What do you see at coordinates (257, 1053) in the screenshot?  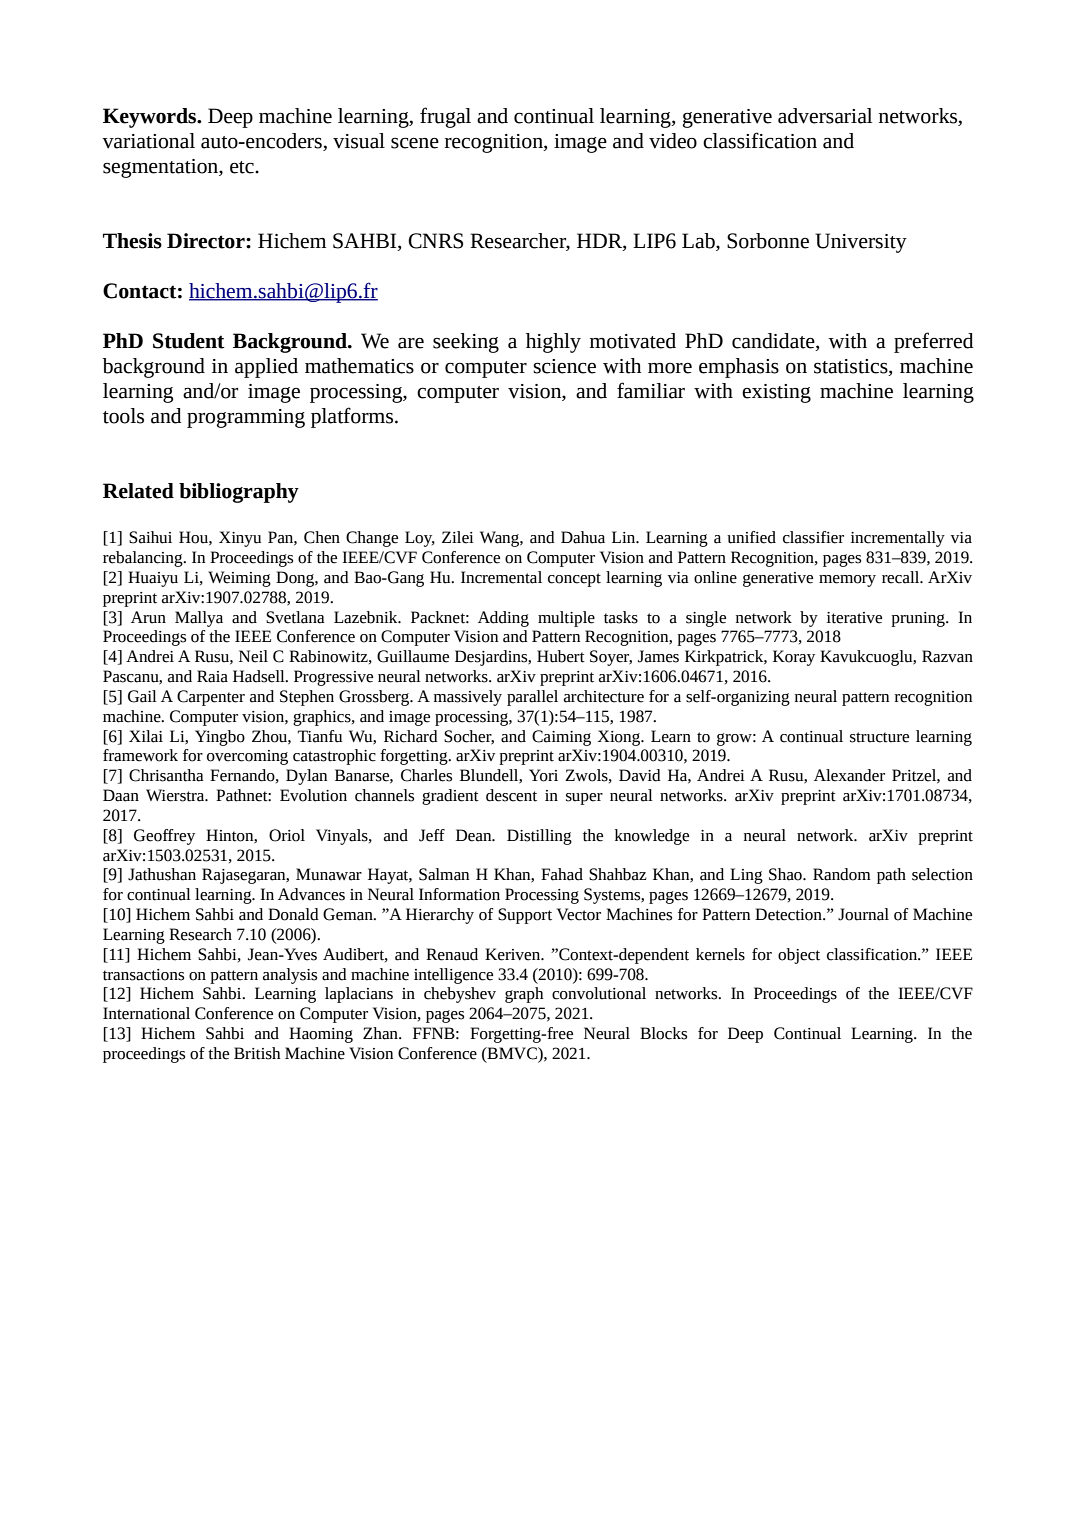 I see `British` at bounding box center [257, 1053].
